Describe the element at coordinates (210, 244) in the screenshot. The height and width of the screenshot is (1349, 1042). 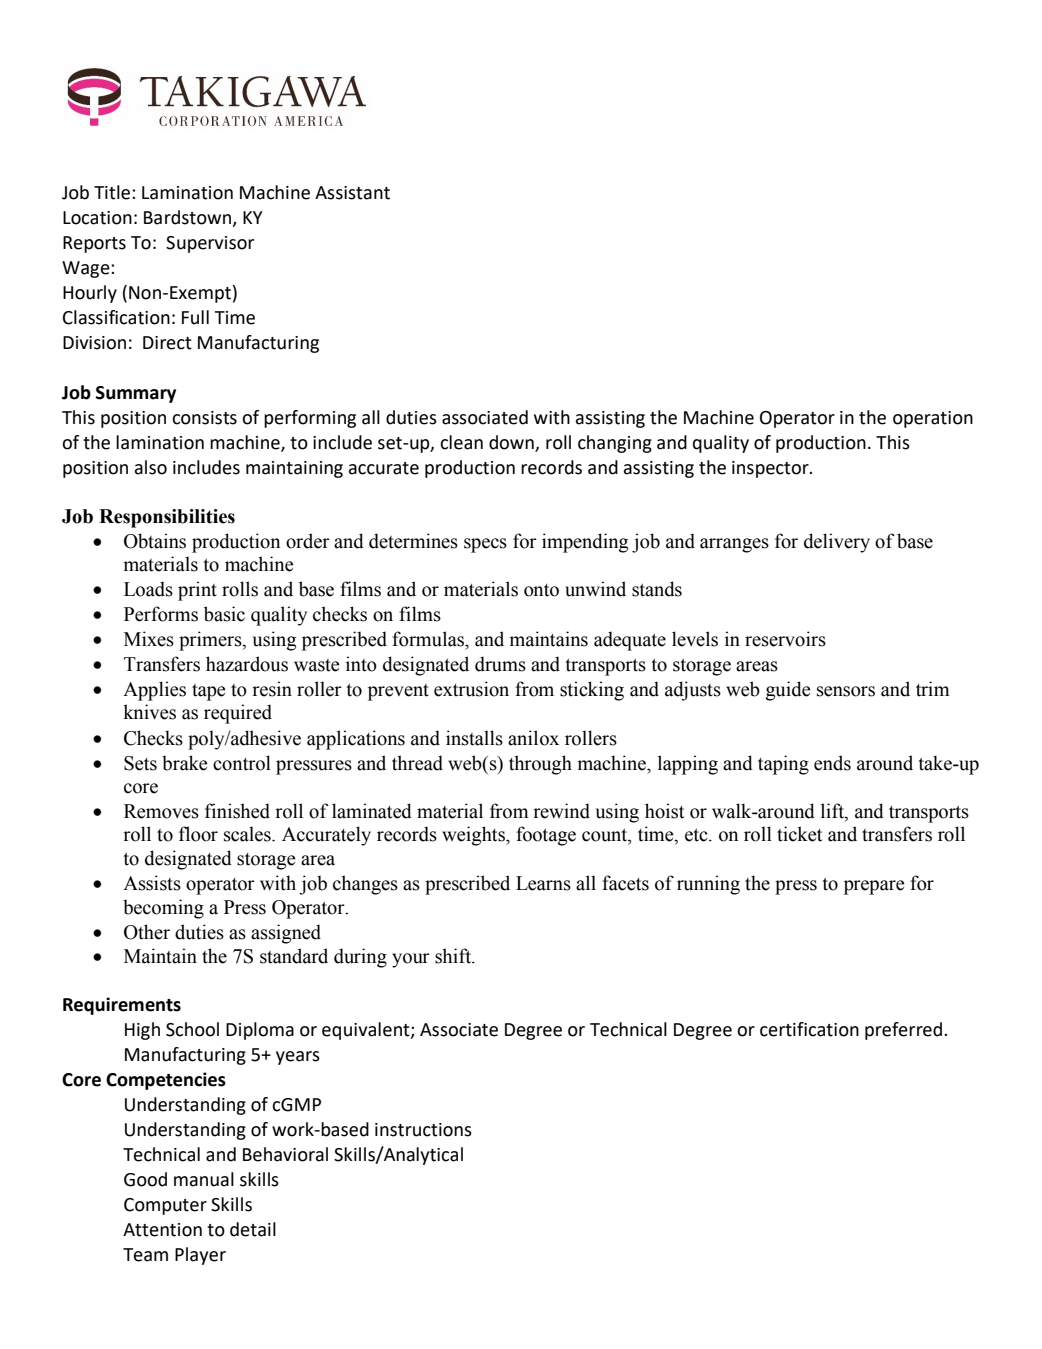
I see `Supervisor` at that location.
